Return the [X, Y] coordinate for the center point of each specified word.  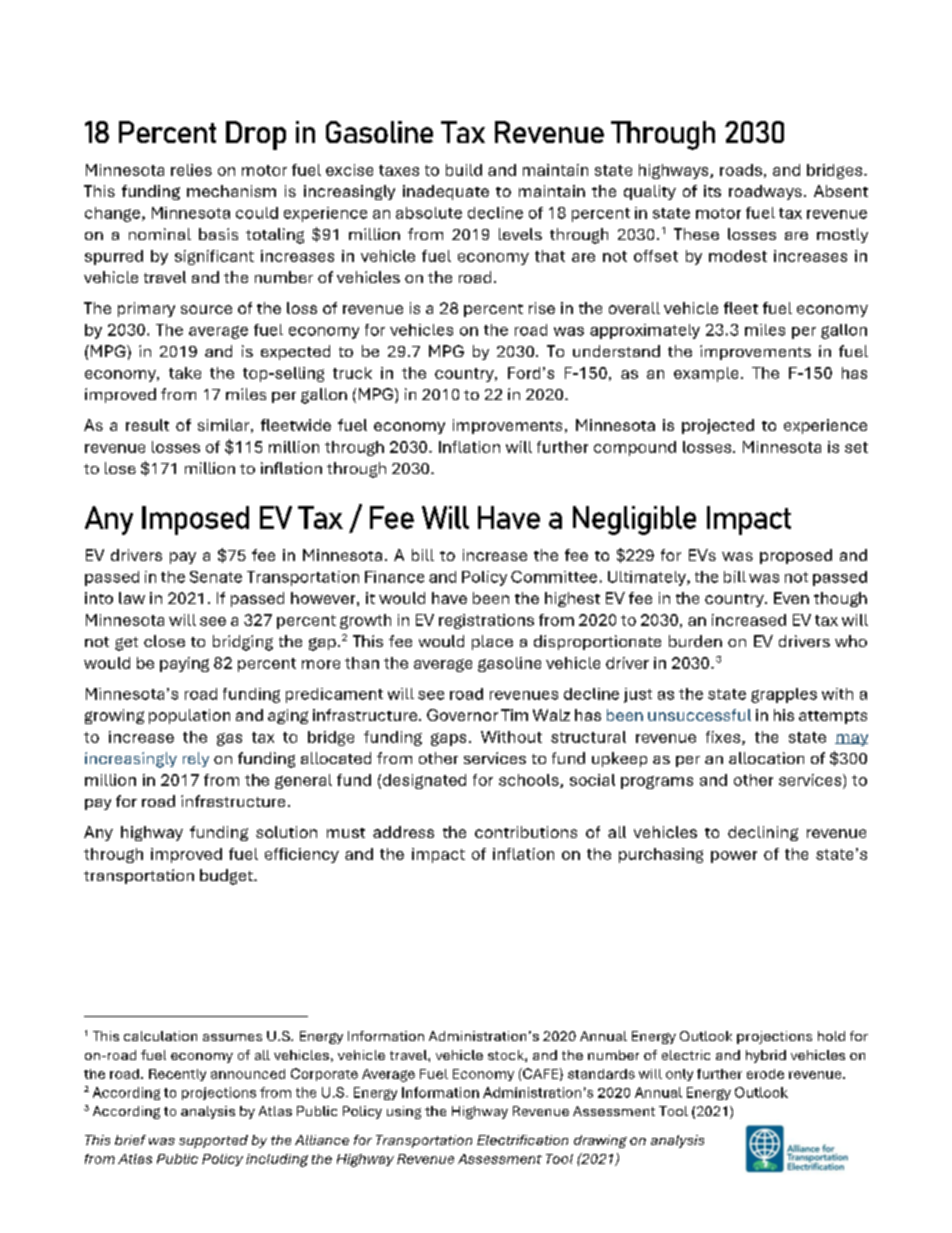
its [712, 191]
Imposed [195, 520]
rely [196, 759]
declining [763, 833]
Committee [554, 577]
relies [191, 170]
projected [718, 426]
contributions [526, 832]
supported [213, 1141]
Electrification [522, 1140]
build [464, 170]
